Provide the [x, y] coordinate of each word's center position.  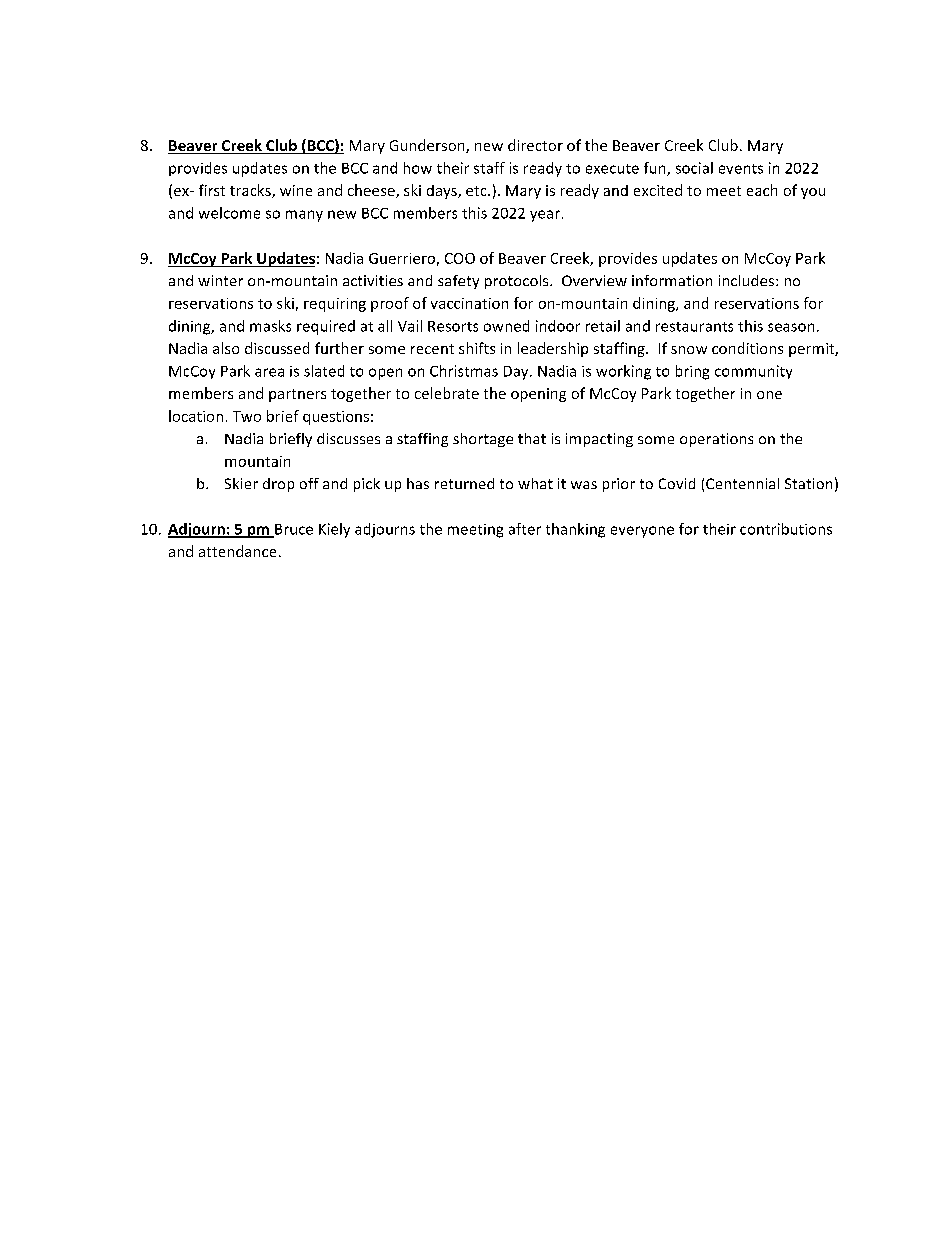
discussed [277, 348]
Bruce [293, 530]
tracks [251, 191]
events [741, 169]
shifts [477, 348]
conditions [747, 348]
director [535, 145]
